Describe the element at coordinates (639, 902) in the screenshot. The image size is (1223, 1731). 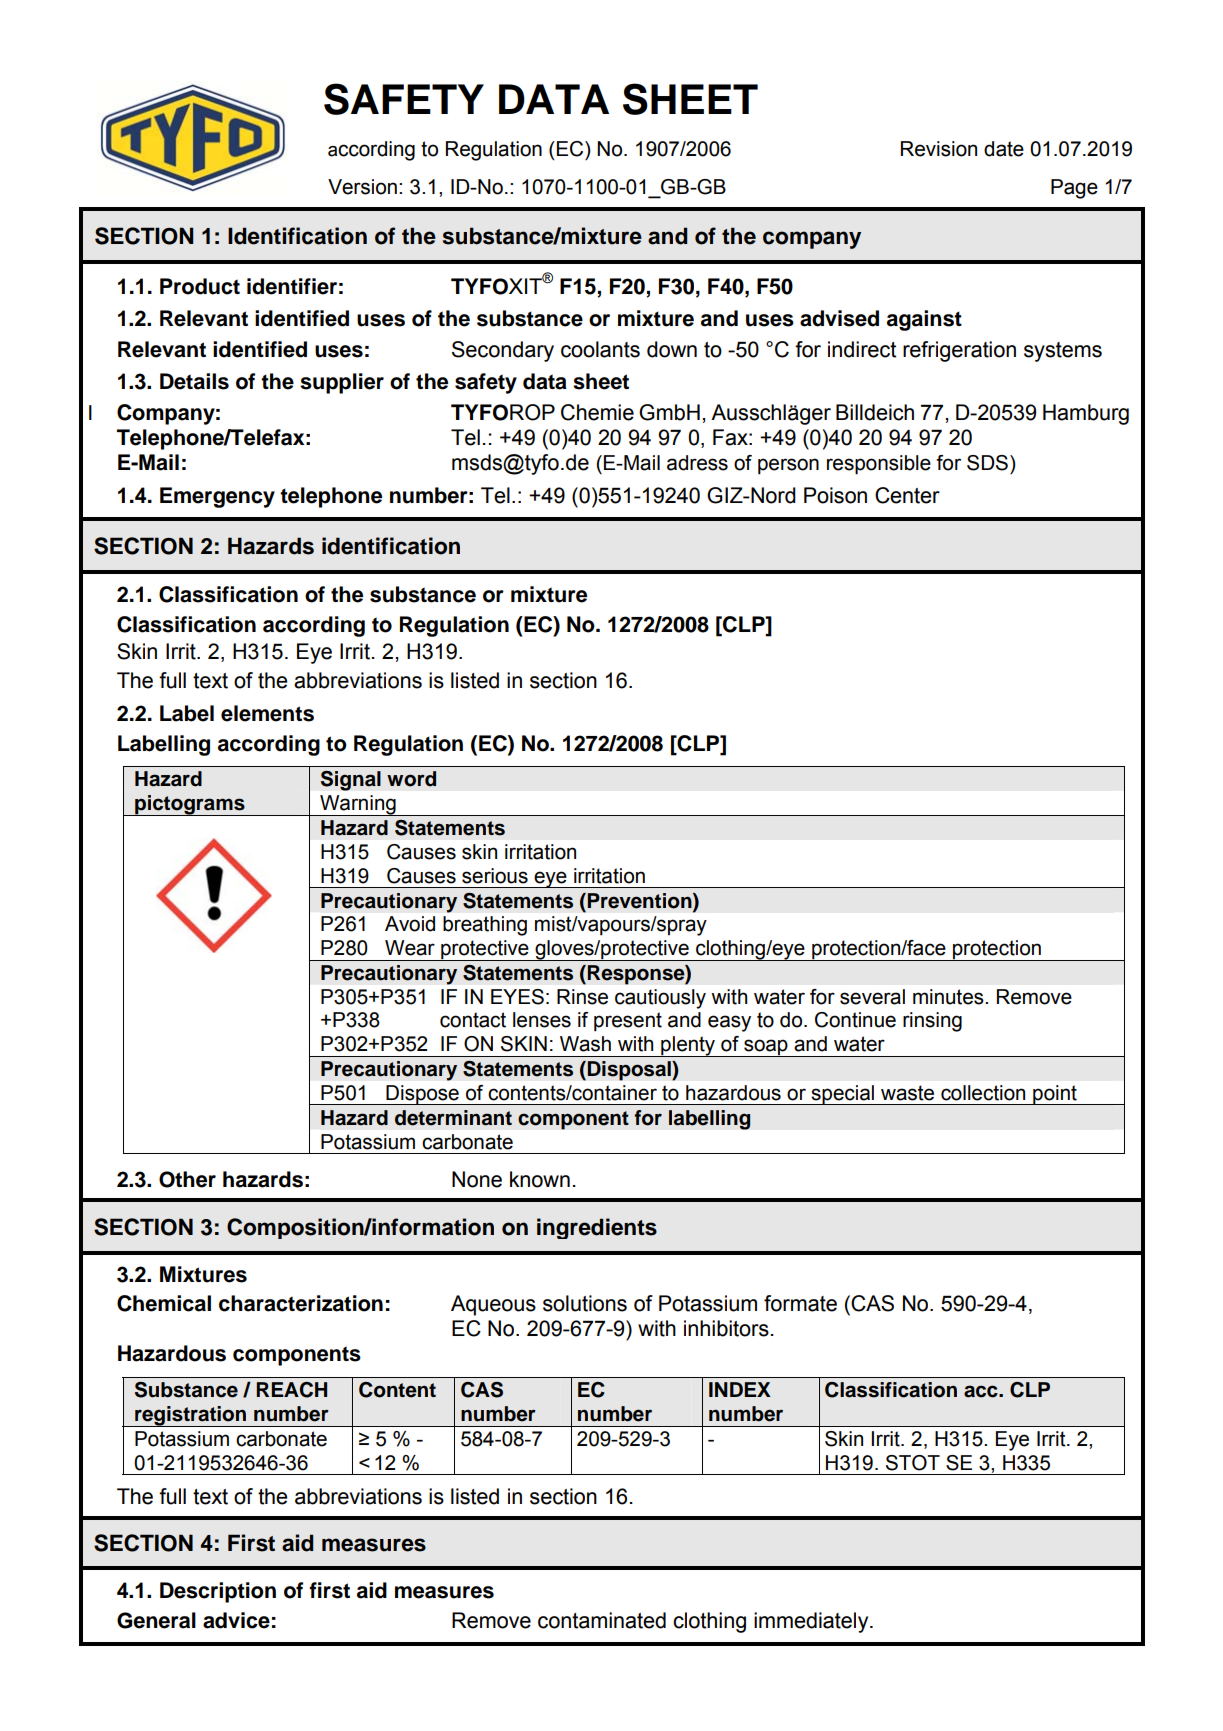
I see `Prevention` at that location.
